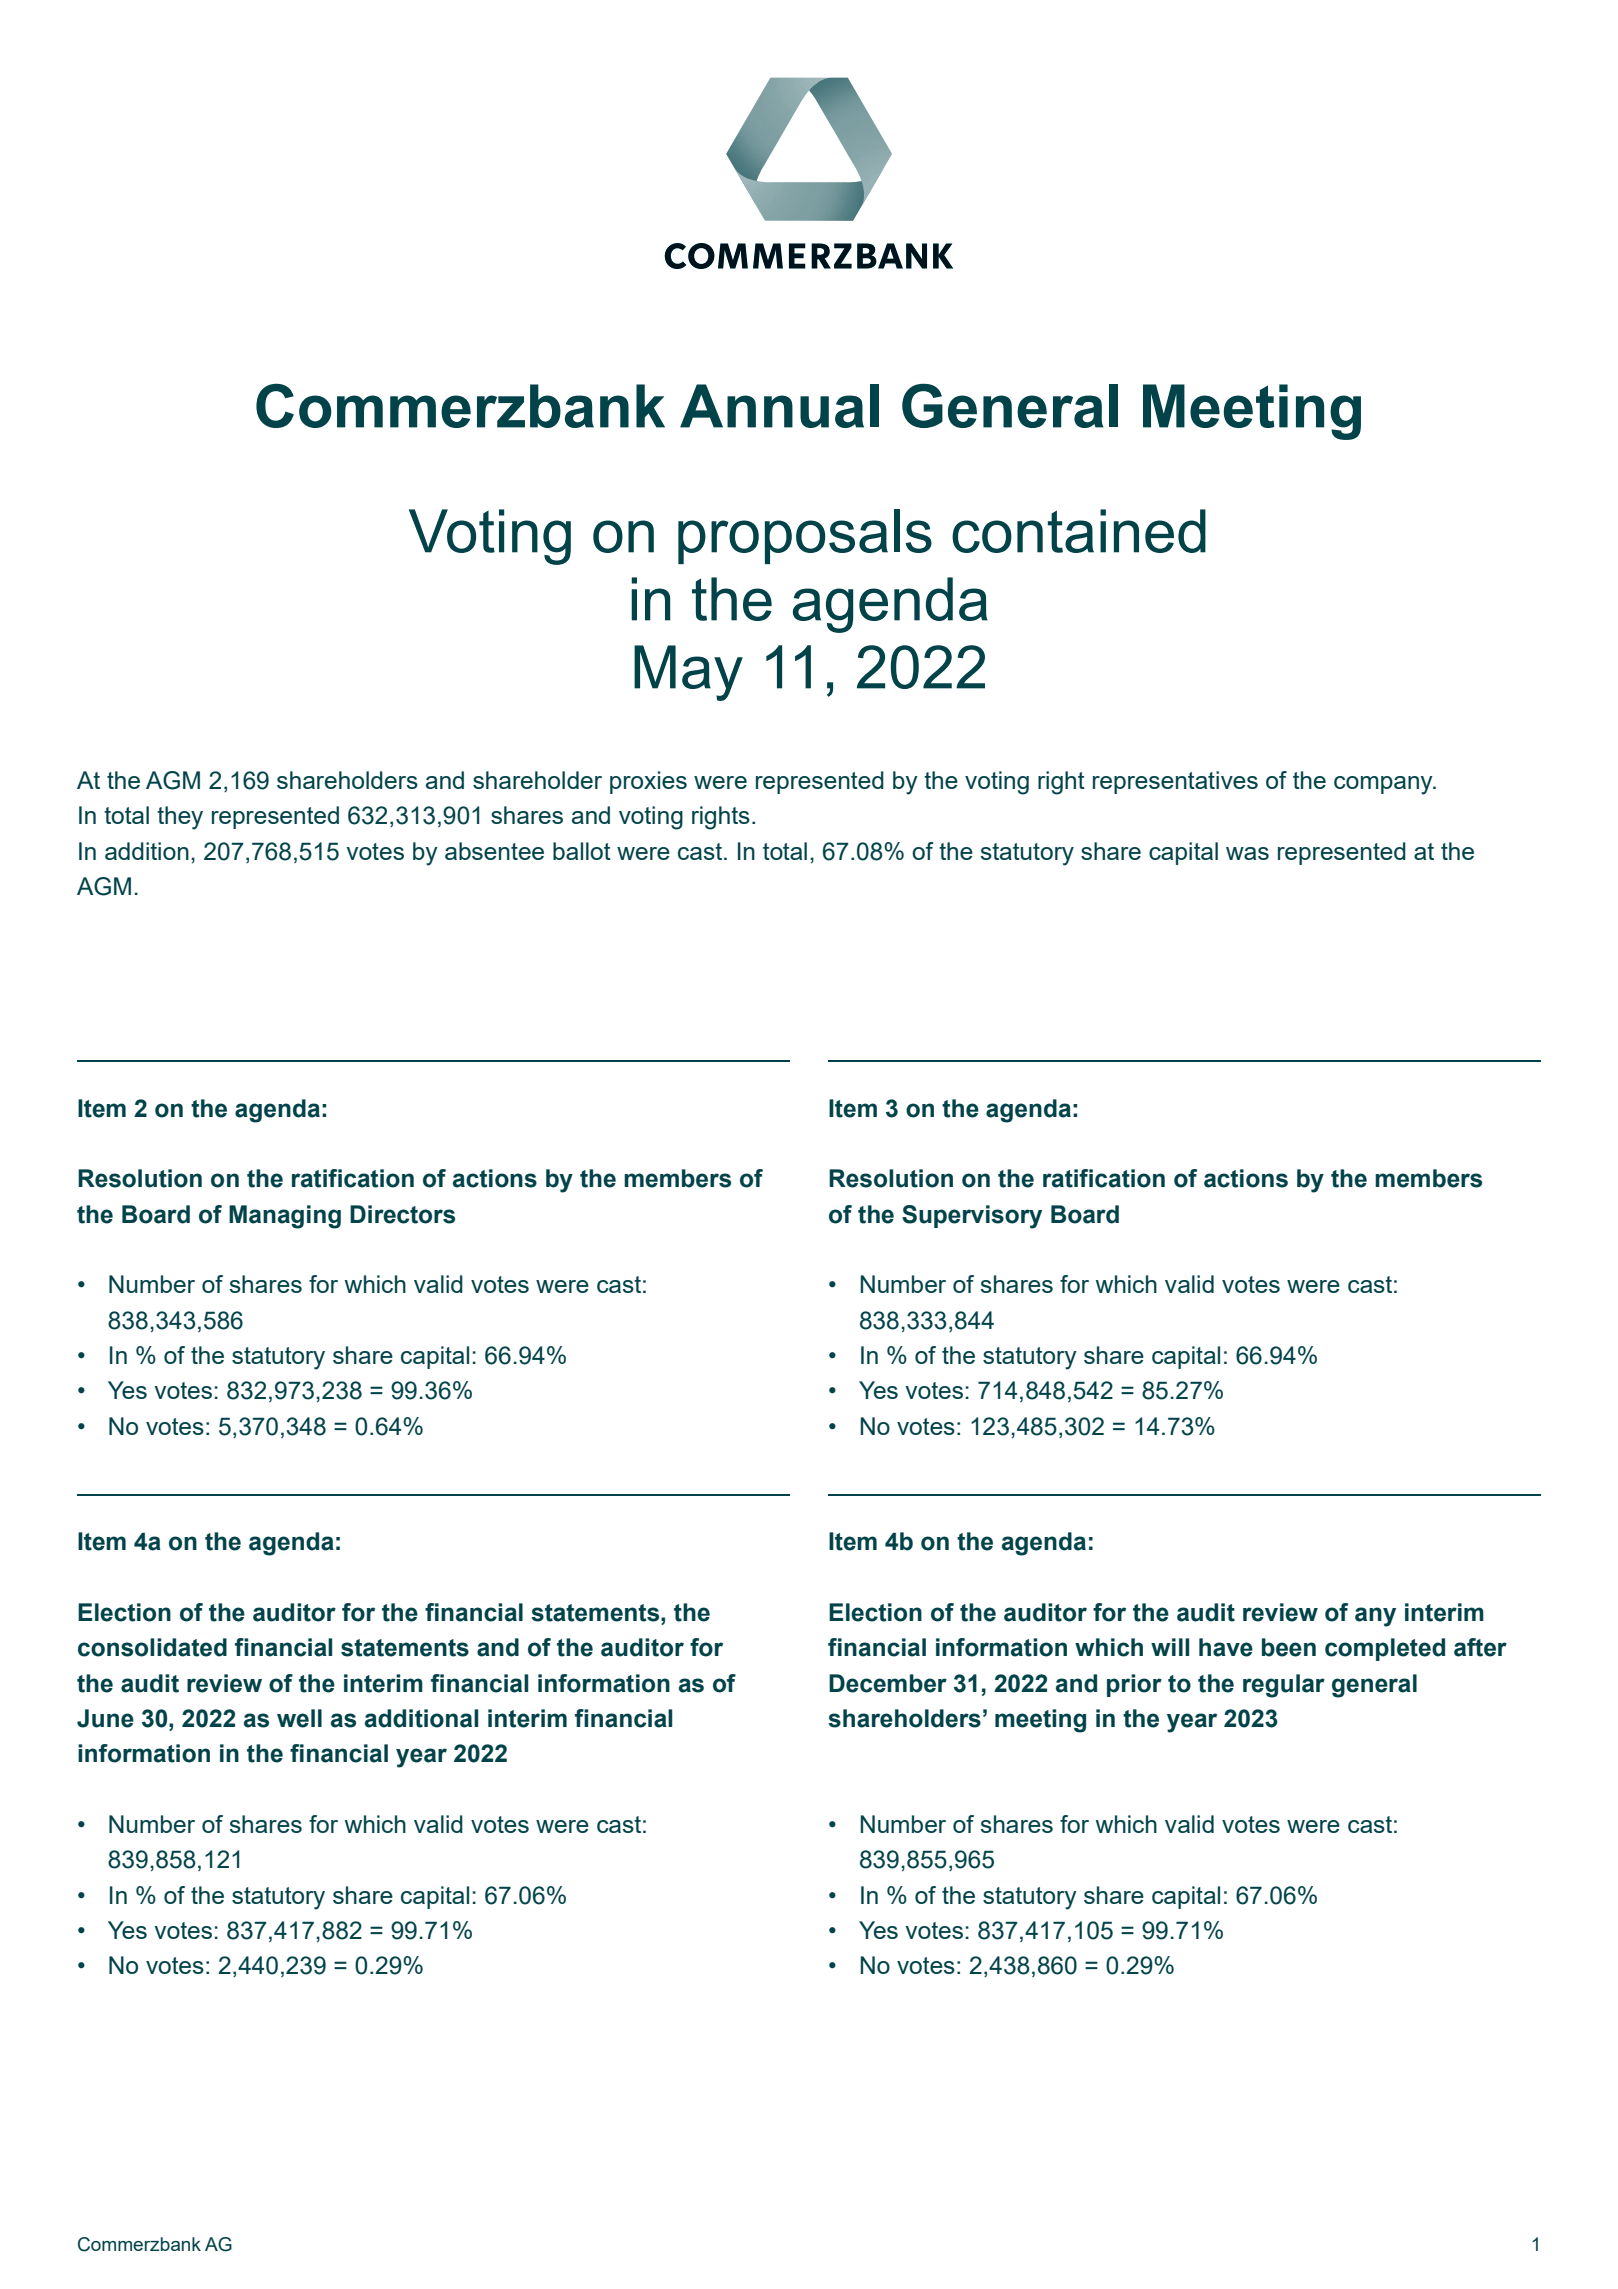  What do you see at coordinates (1289, 1647) in the screenshot?
I see `been` at bounding box center [1289, 1647].
